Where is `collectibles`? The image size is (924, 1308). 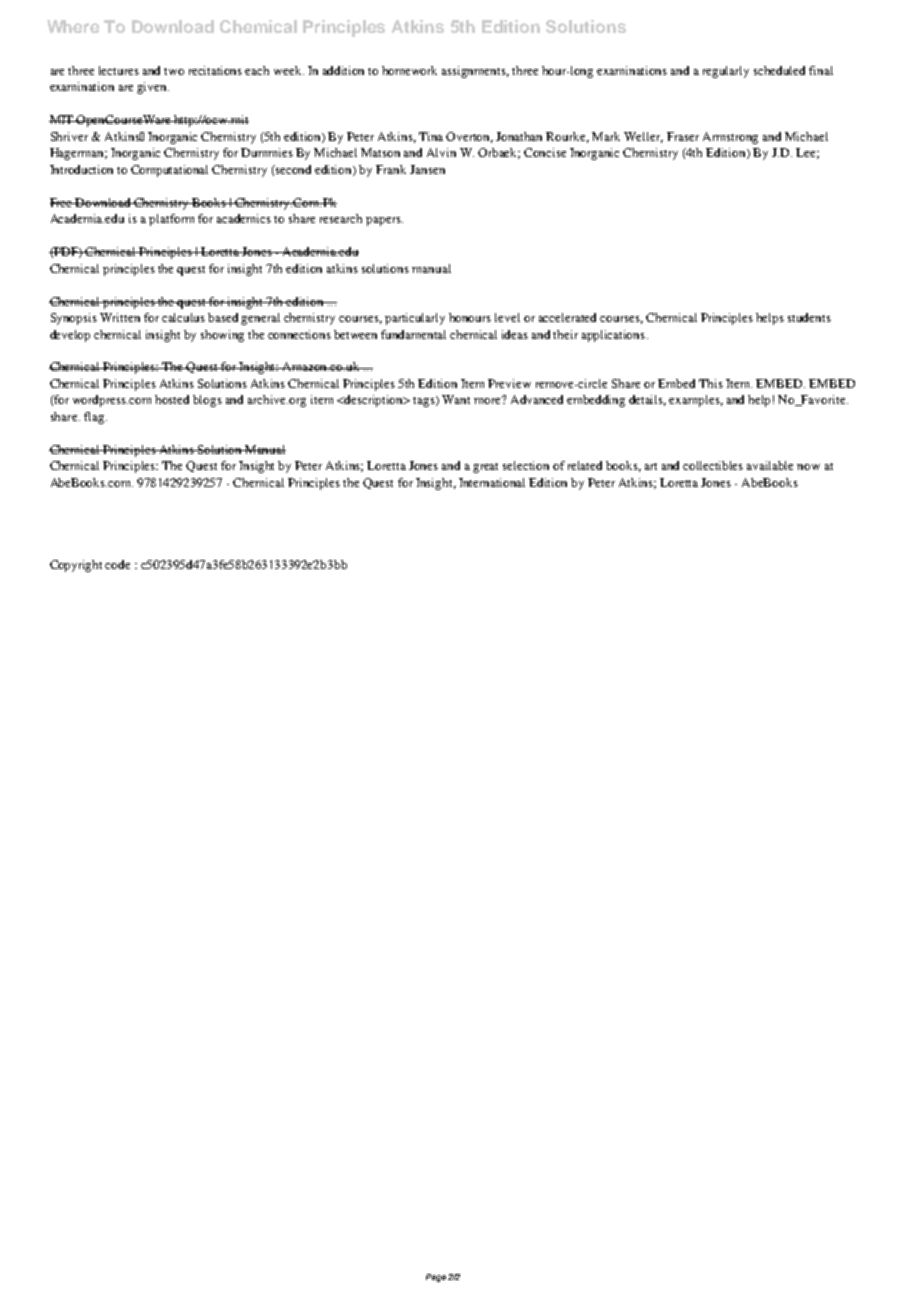 collectibles is located at coordinates (713, 465).
